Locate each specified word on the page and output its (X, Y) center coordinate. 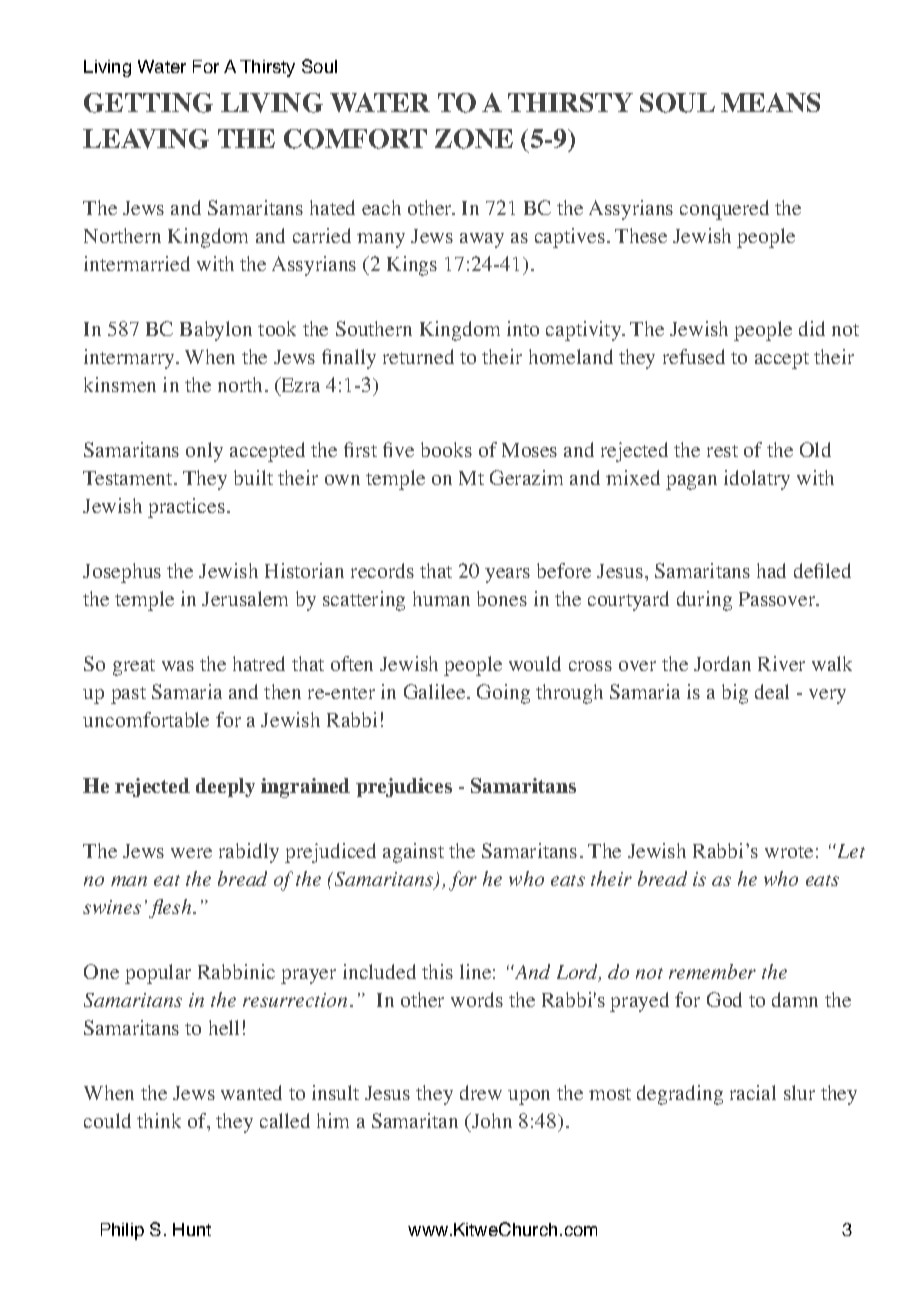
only (204, 452)
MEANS (770, 102)
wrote (789, 852)
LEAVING (146, 139)
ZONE (474, 139)
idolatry (757, 480)
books (446, 449)
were (191, 853)
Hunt (192, 1229)
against (413, 853)
